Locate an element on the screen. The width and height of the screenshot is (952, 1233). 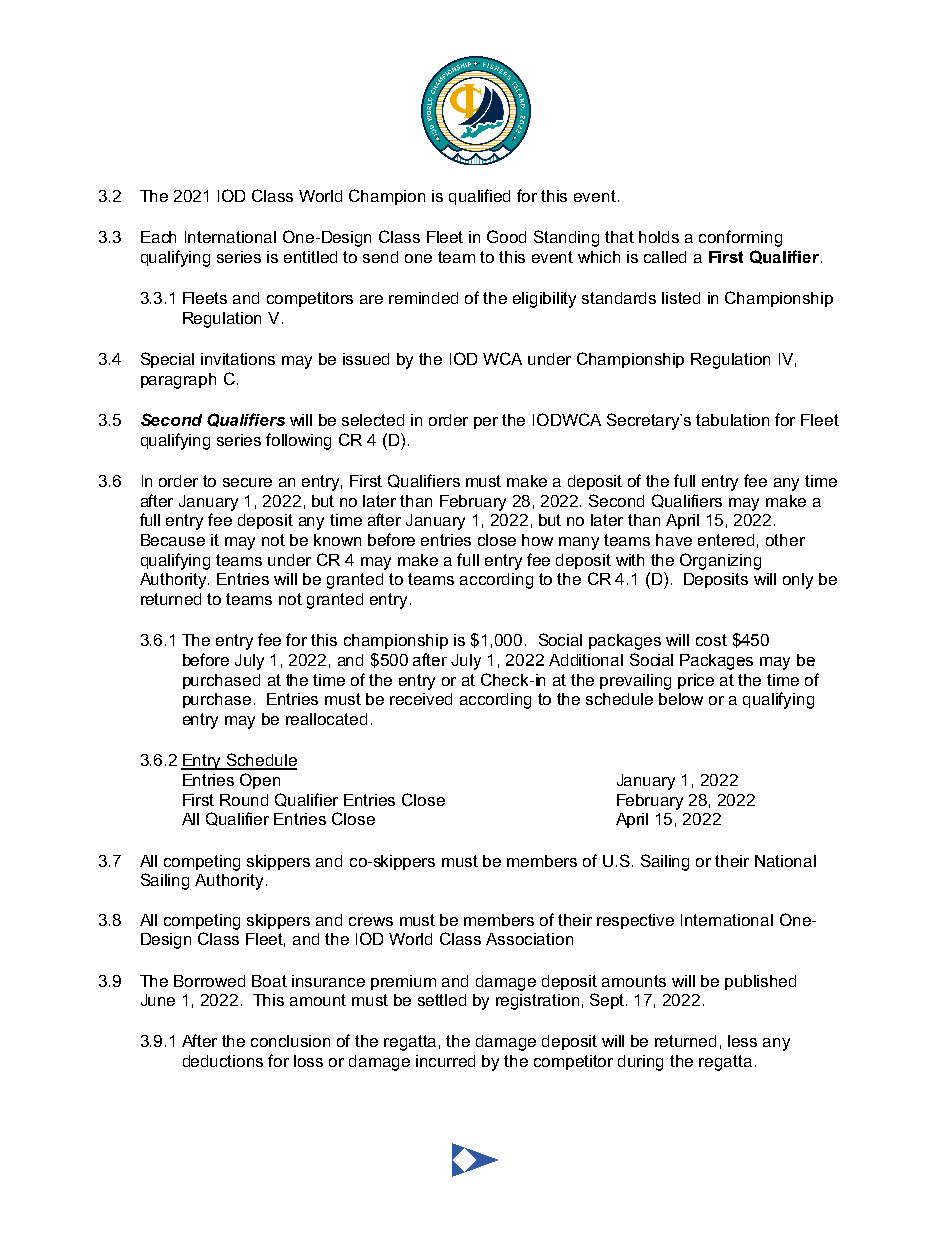
respective is located at coordinates (635, 921).
